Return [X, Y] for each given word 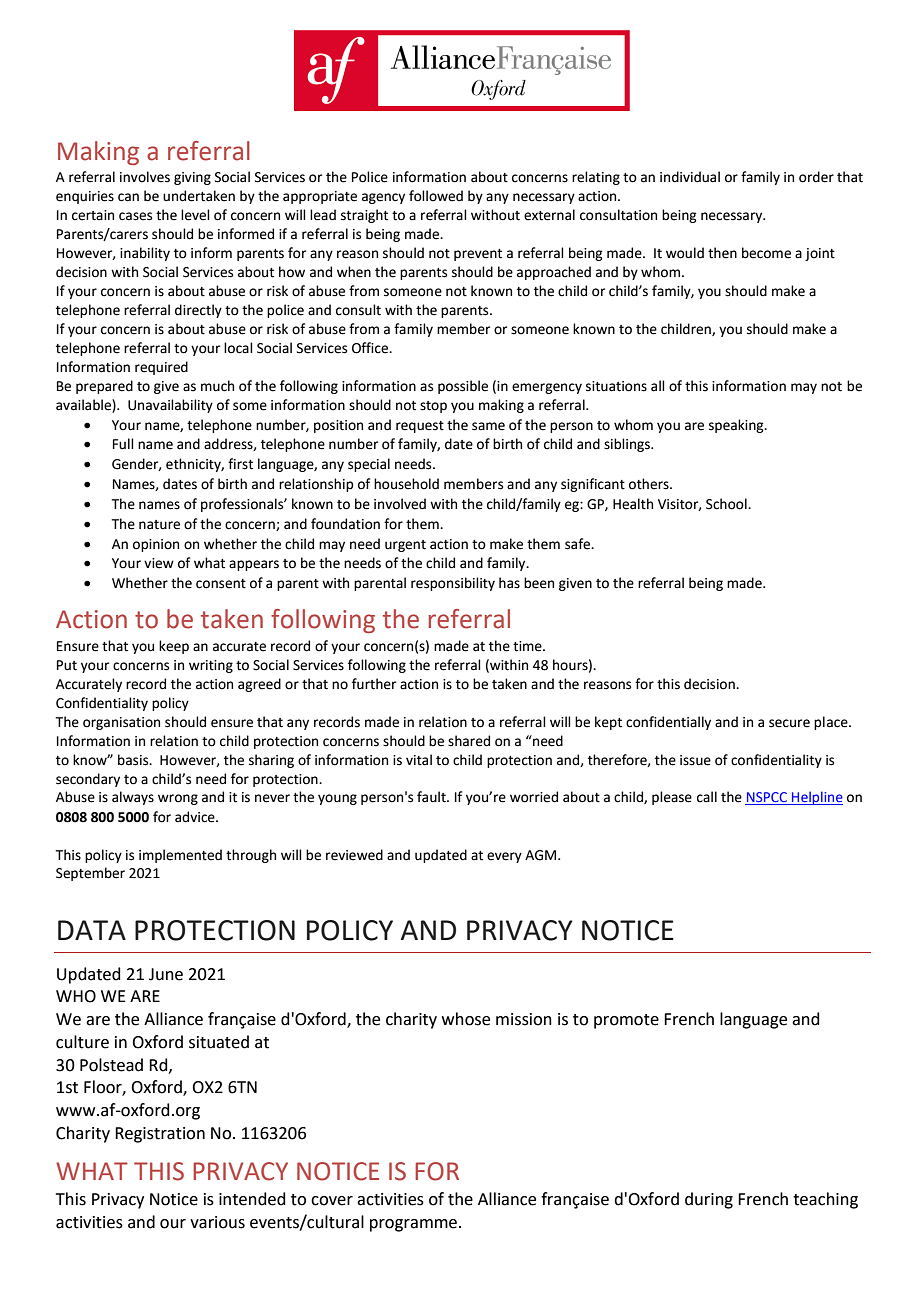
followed [436, 196]
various [217, 1222]
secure [789, 723]
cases [135, 216]
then [722, 253]
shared [469, 741]
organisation [121, 723]
